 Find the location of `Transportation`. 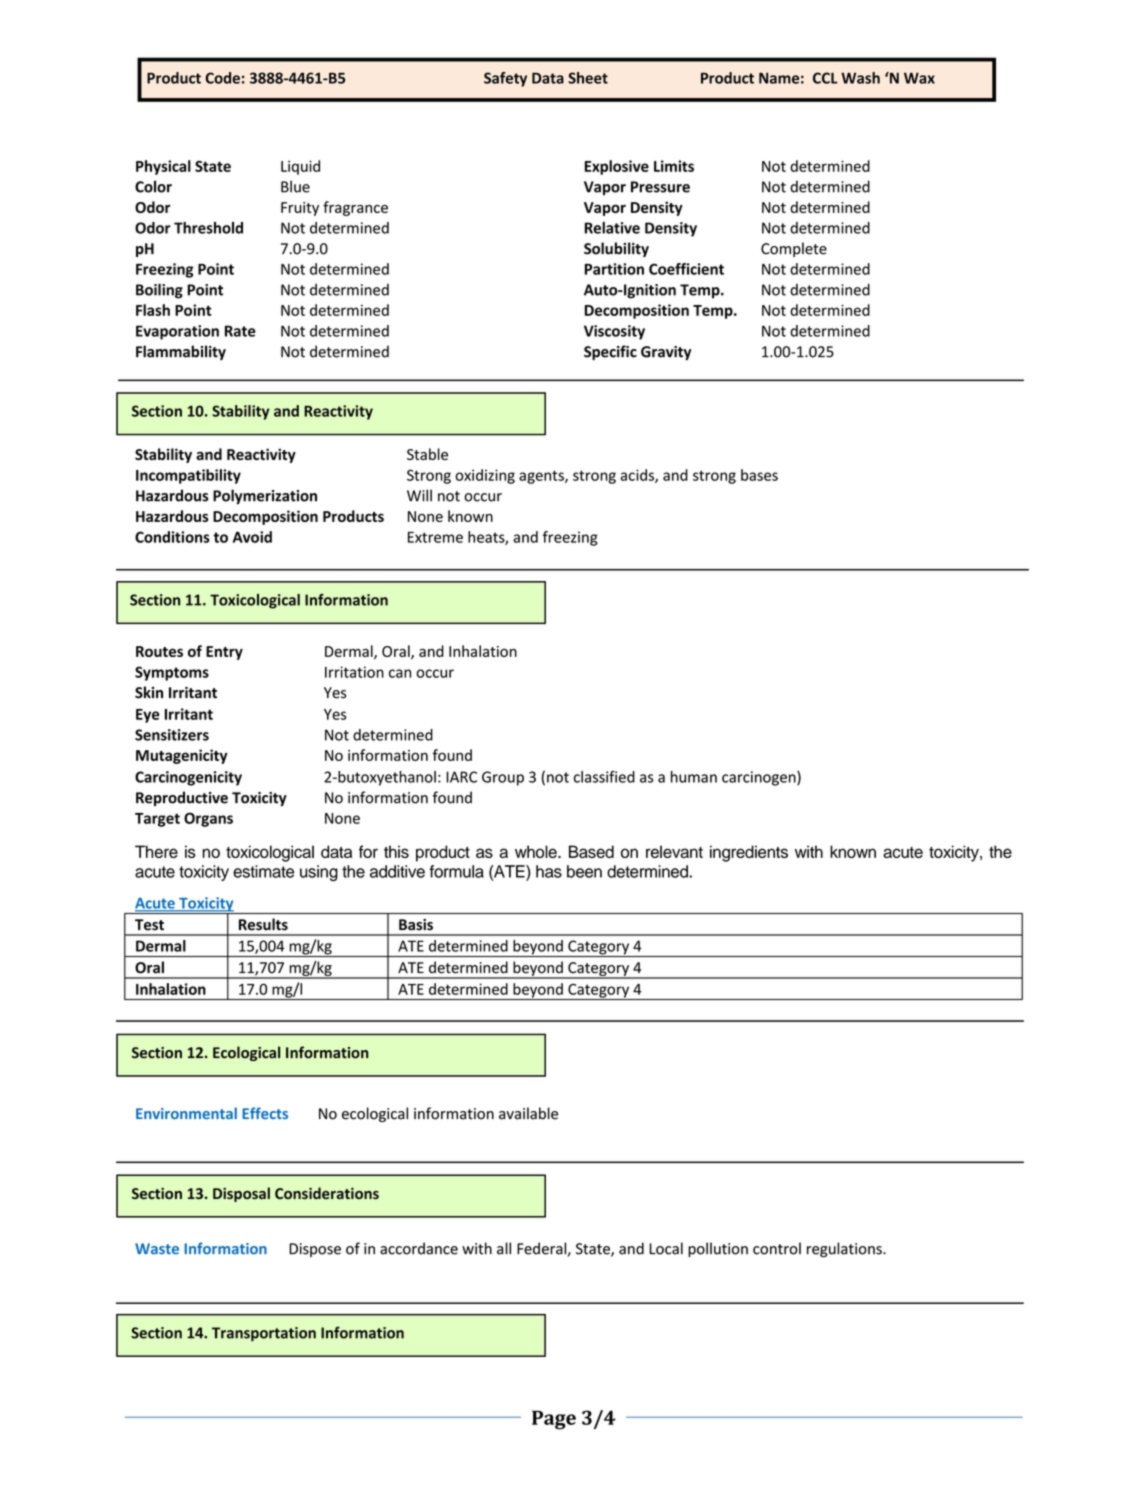

Transportation is located at coordinates (264, 1334).
